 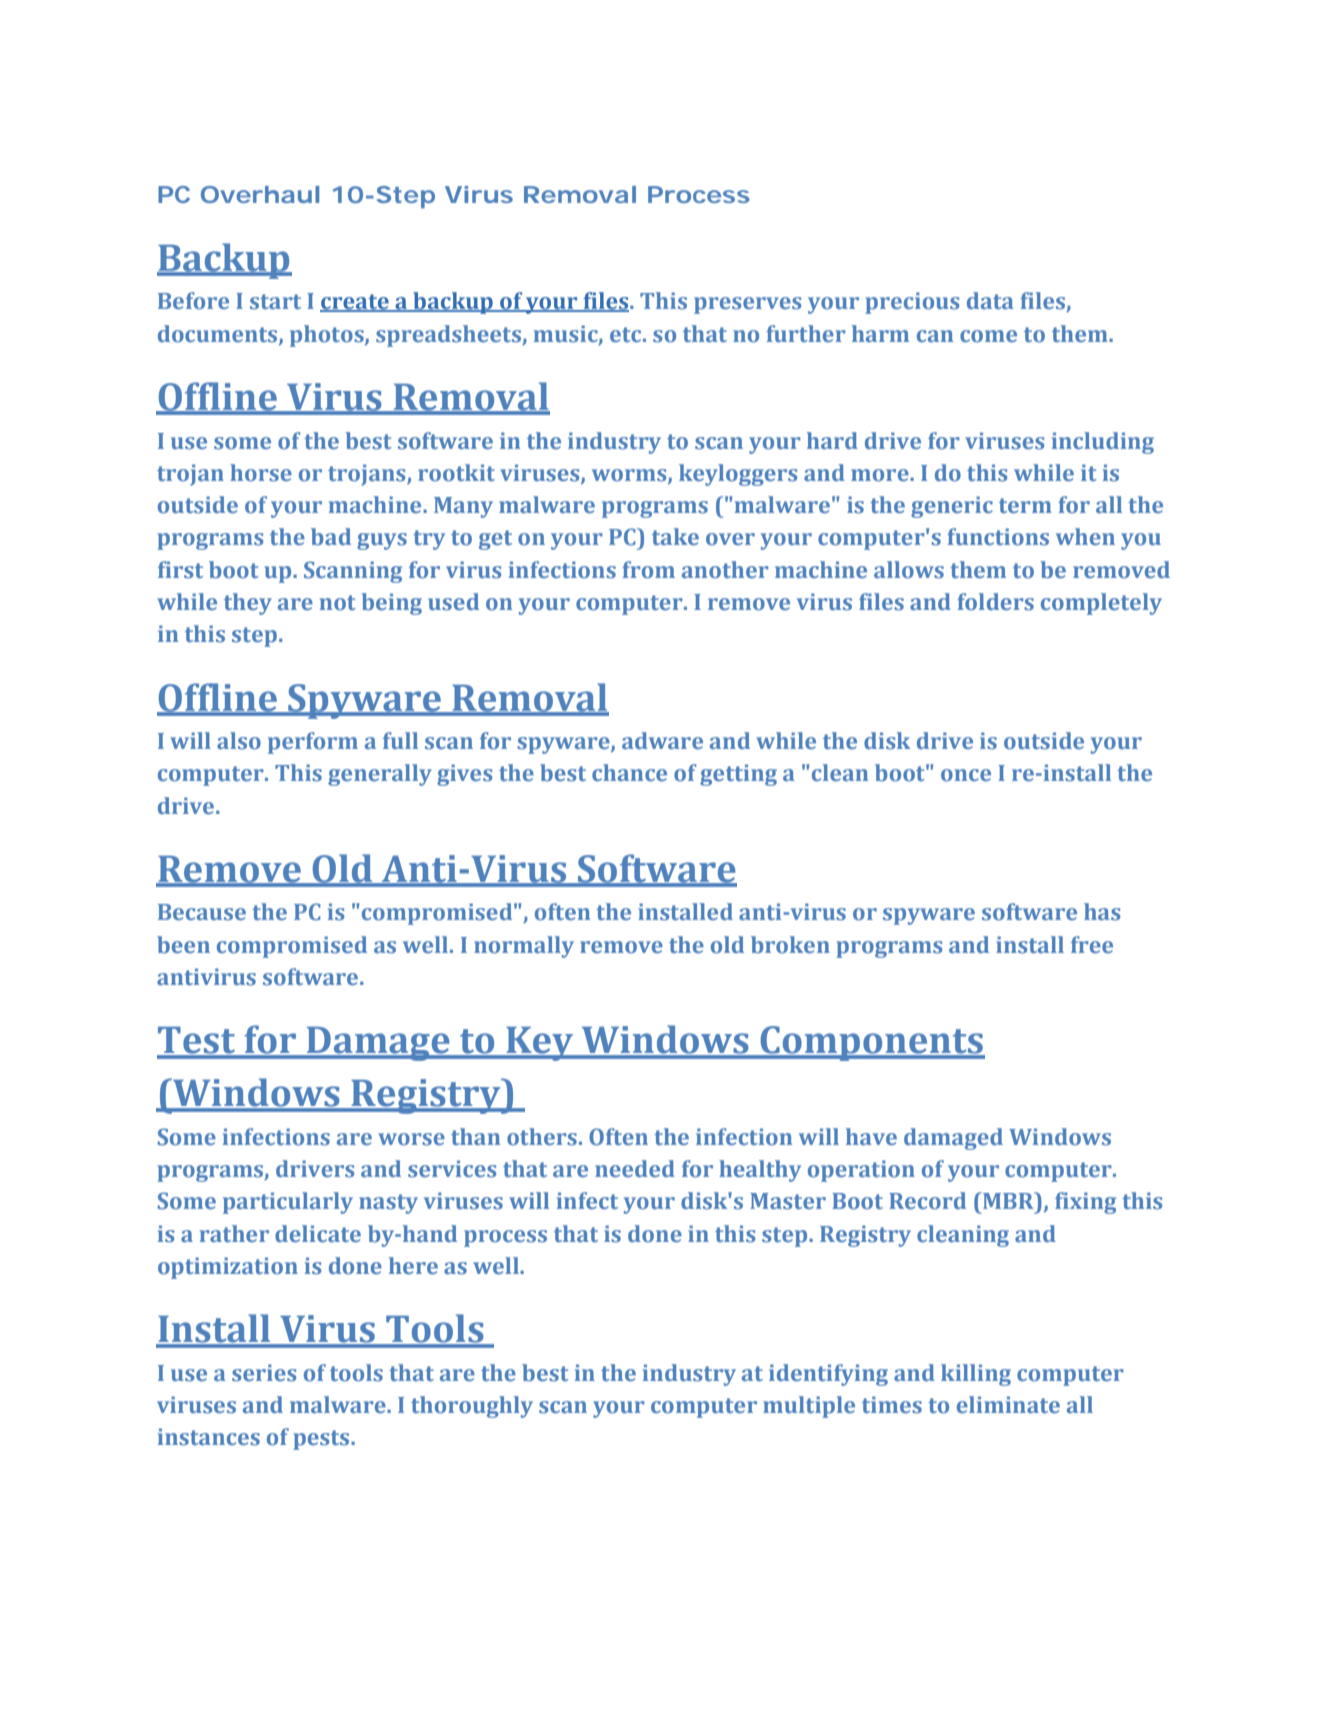 I want to click on multiple, so click(x=809, y=1407).
